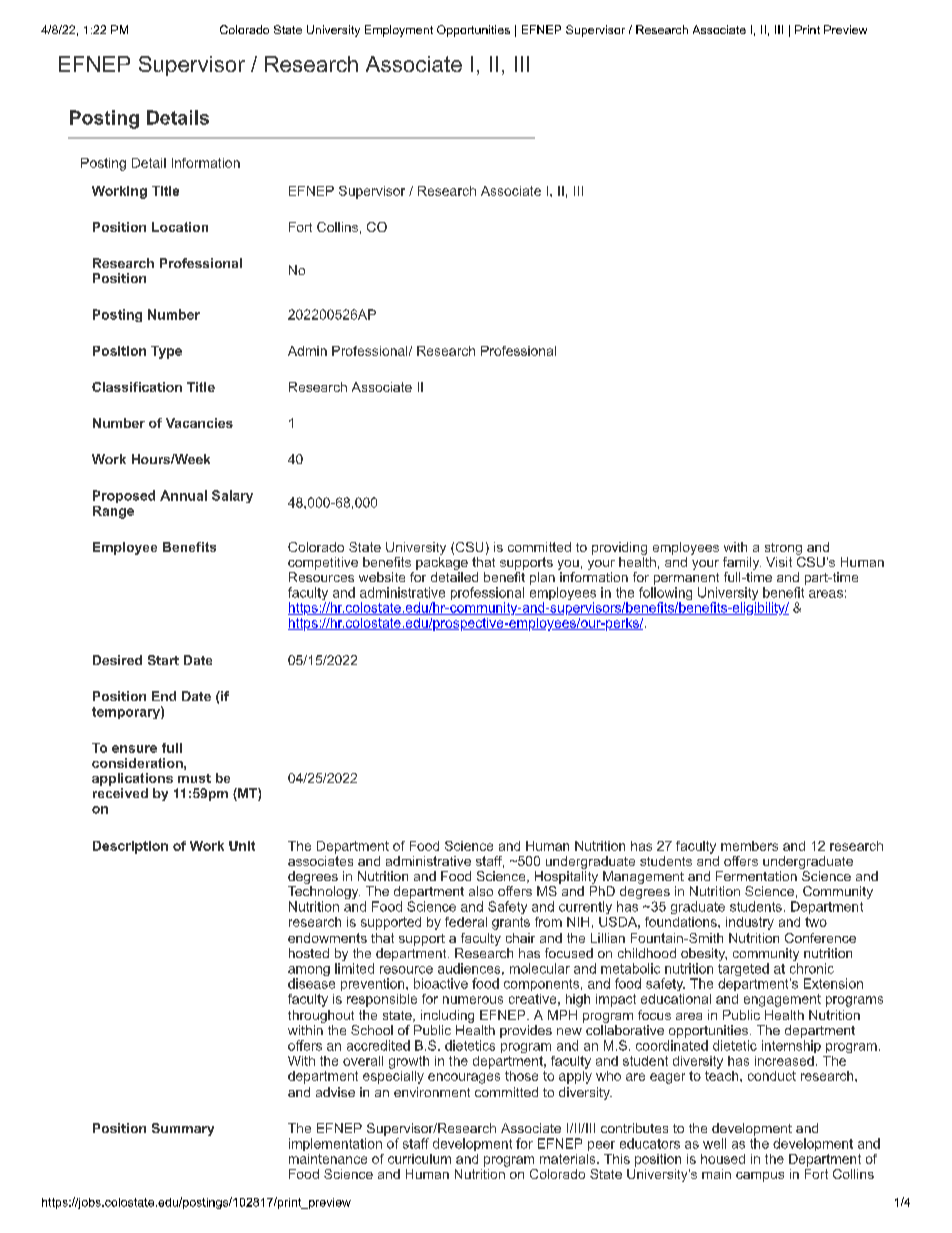 The image size is (952, 1233). What do you see at coordinates (419, 1159) in the image?
I see `curriculum` at bounding box center [419, 1159].
